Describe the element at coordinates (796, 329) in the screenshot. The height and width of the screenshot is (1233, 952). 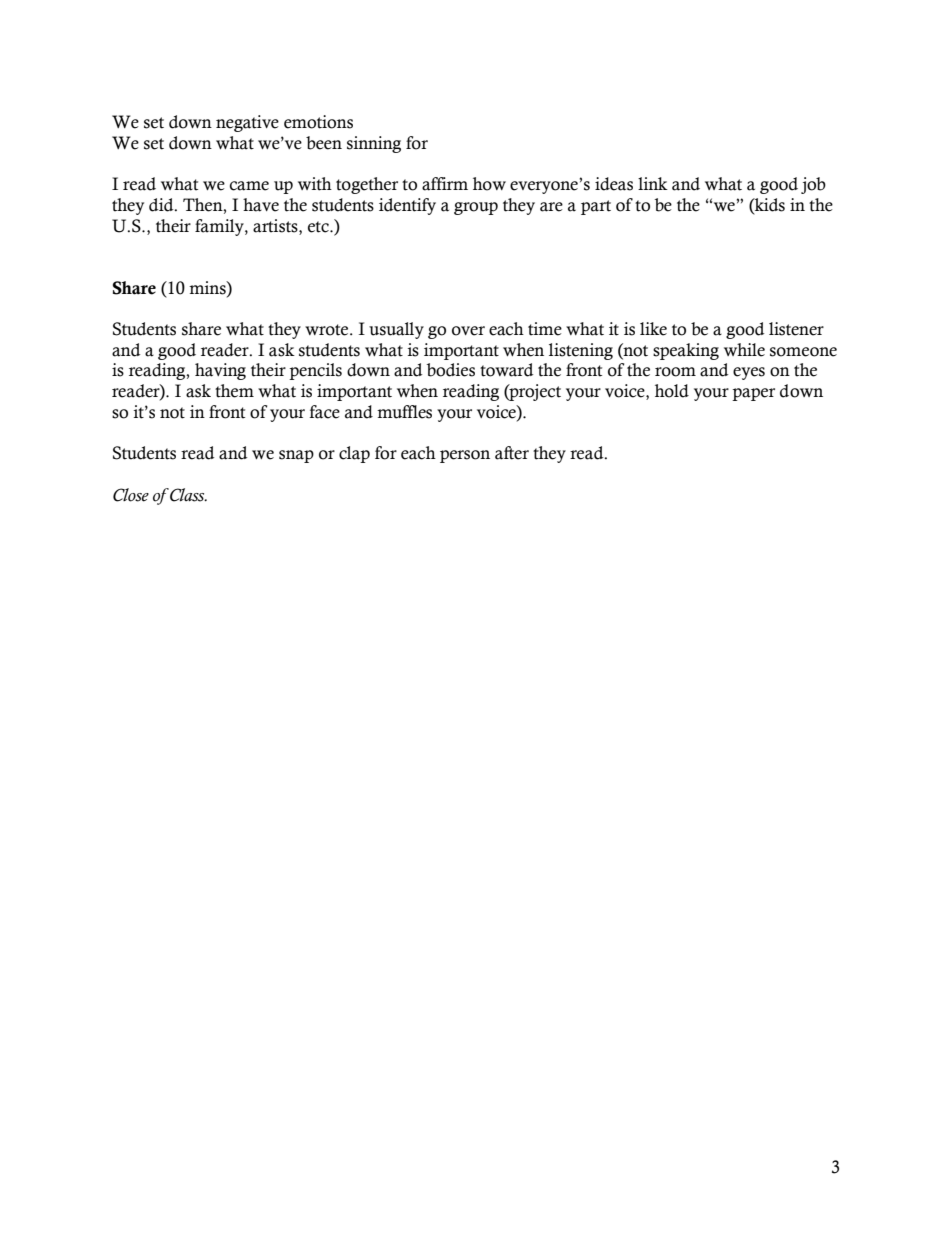
I see `listener` at that location.
